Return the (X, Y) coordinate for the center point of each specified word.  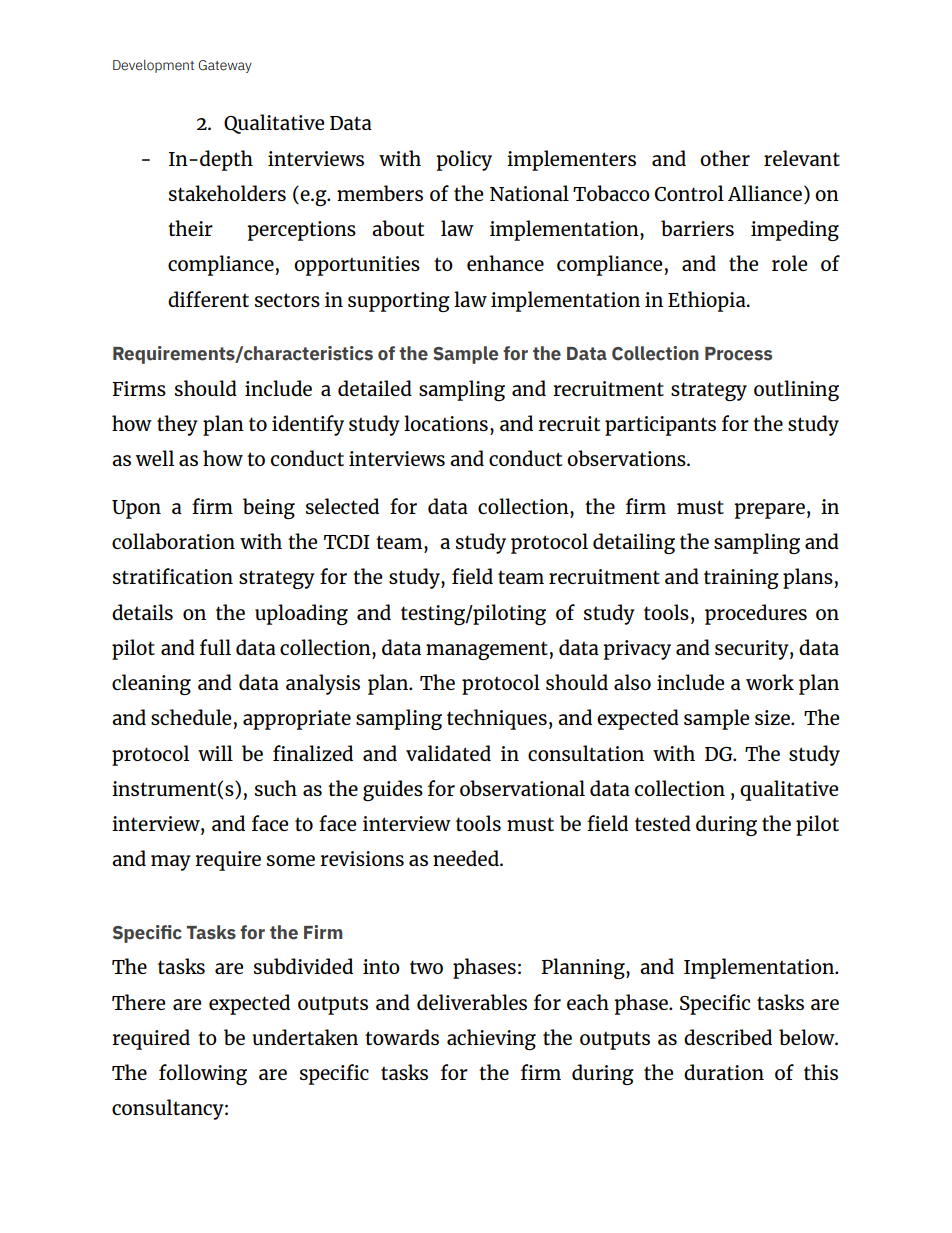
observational (522, 788)
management (487, 650)
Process (738, 354)
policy (464, 160)
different (208, 299)
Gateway (225, 66)
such (276, 788)
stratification (173, 576)
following (203, 1074)
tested (663, 823)
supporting (399, 302)
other (725, 158)
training (741, 579)
